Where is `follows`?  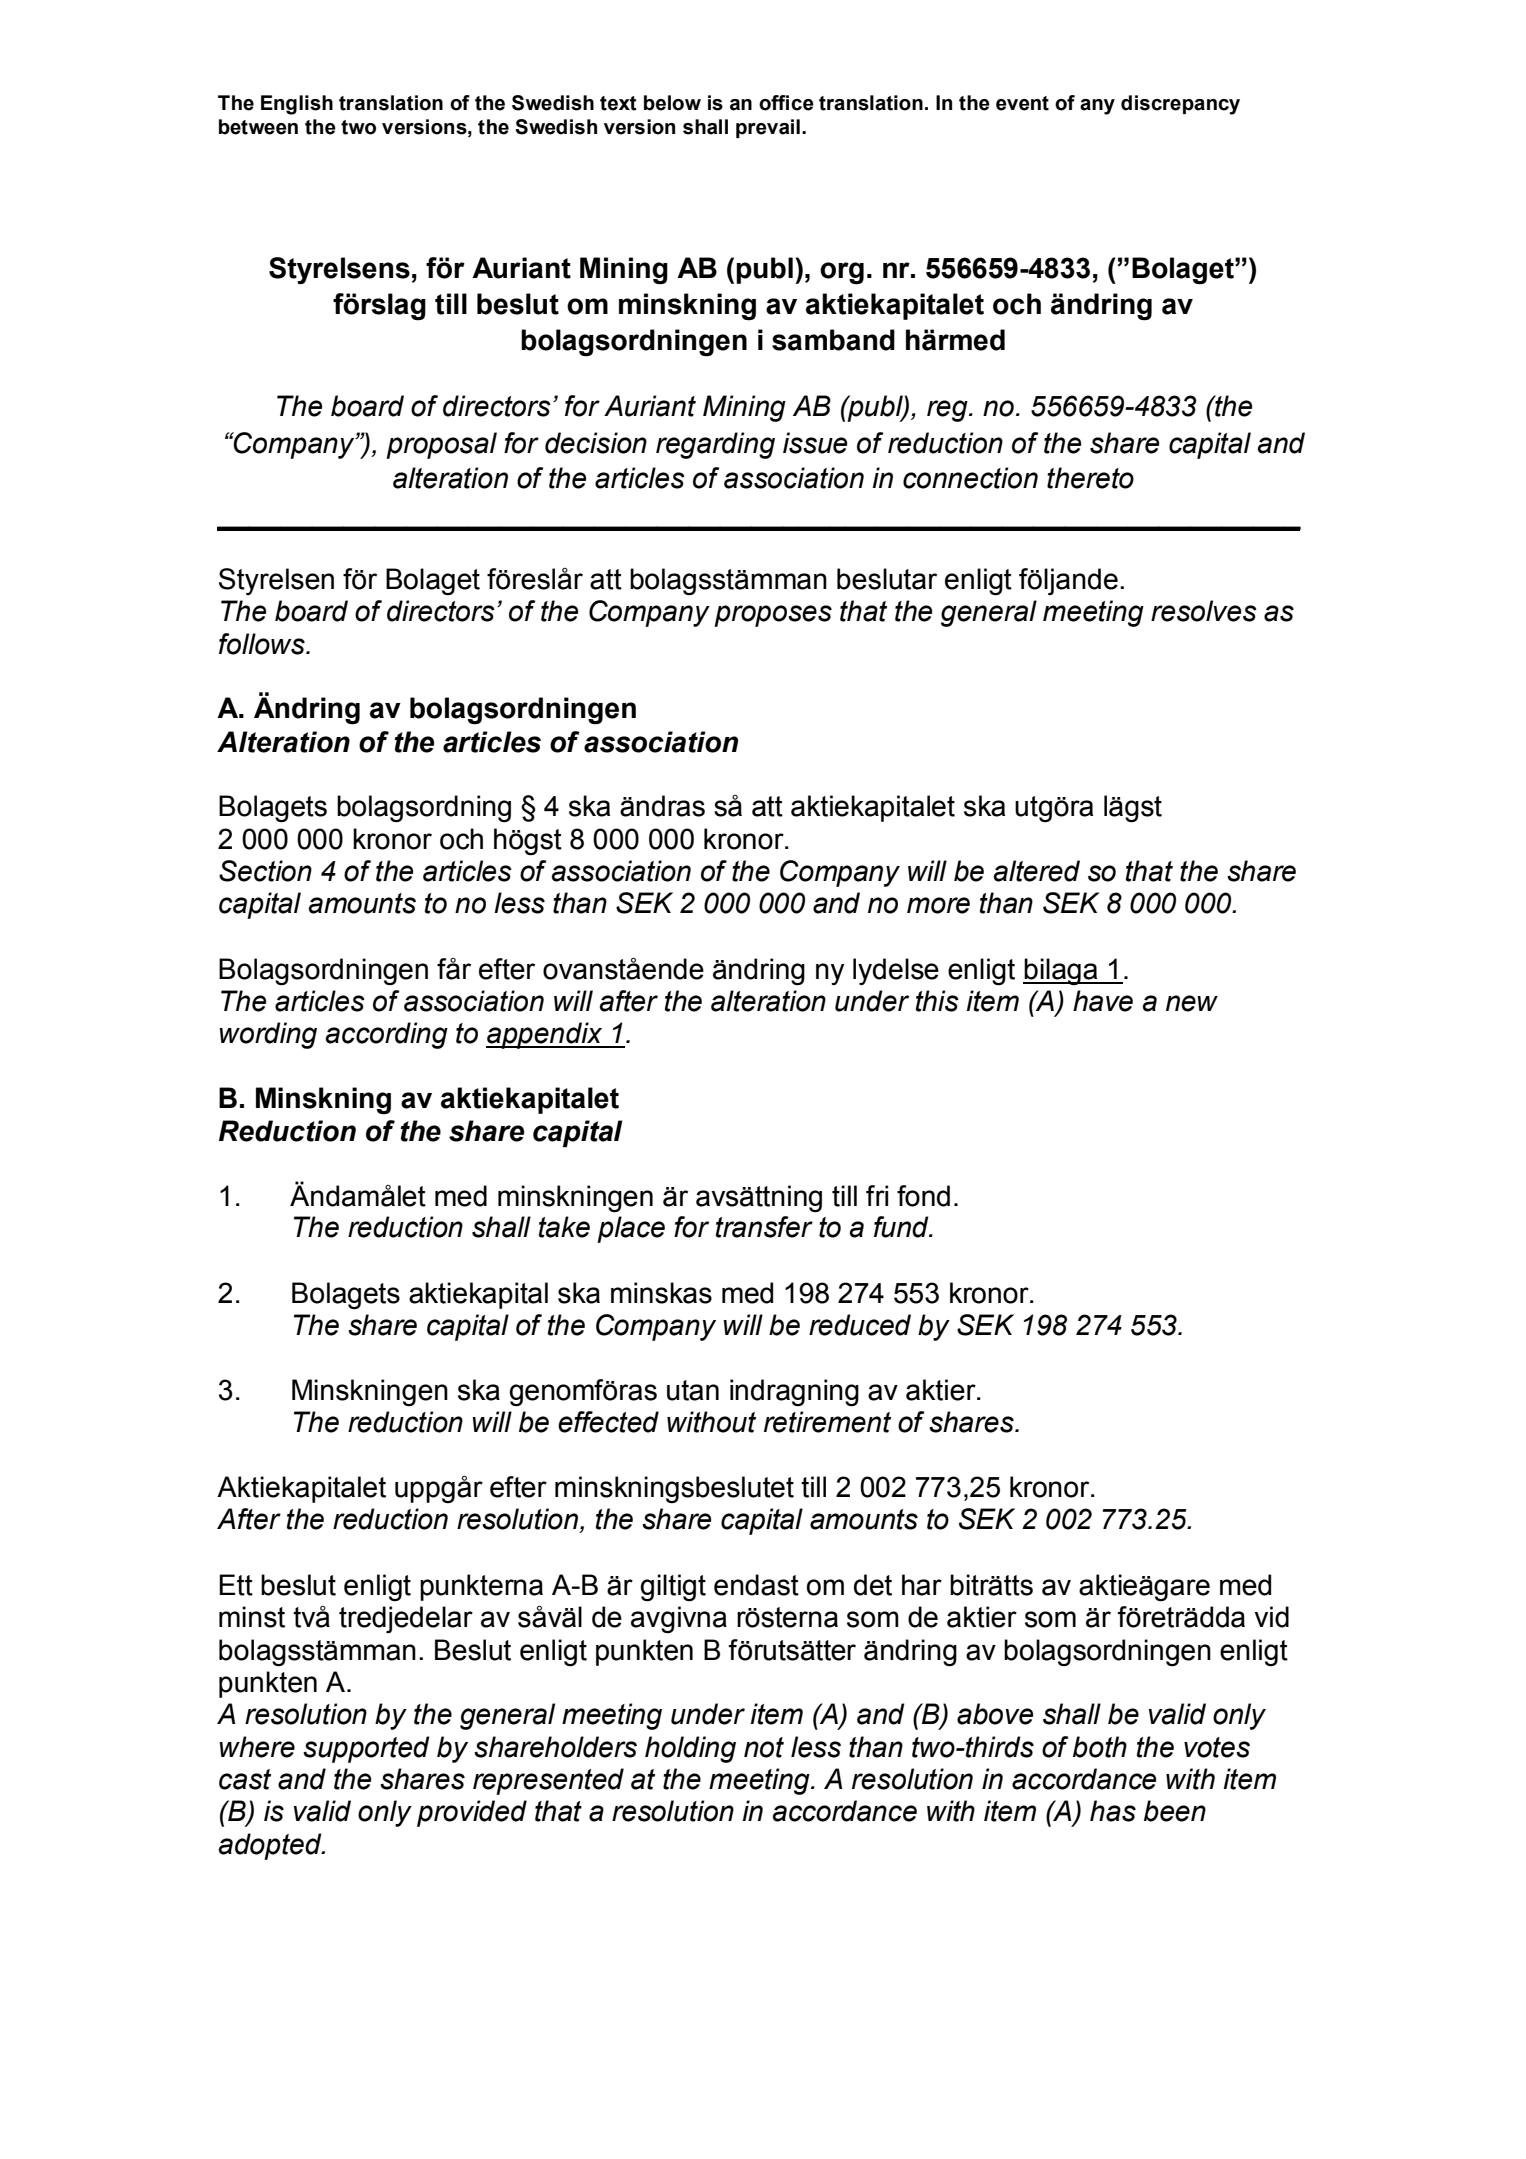 follows is located at coordinates (263, 644).
